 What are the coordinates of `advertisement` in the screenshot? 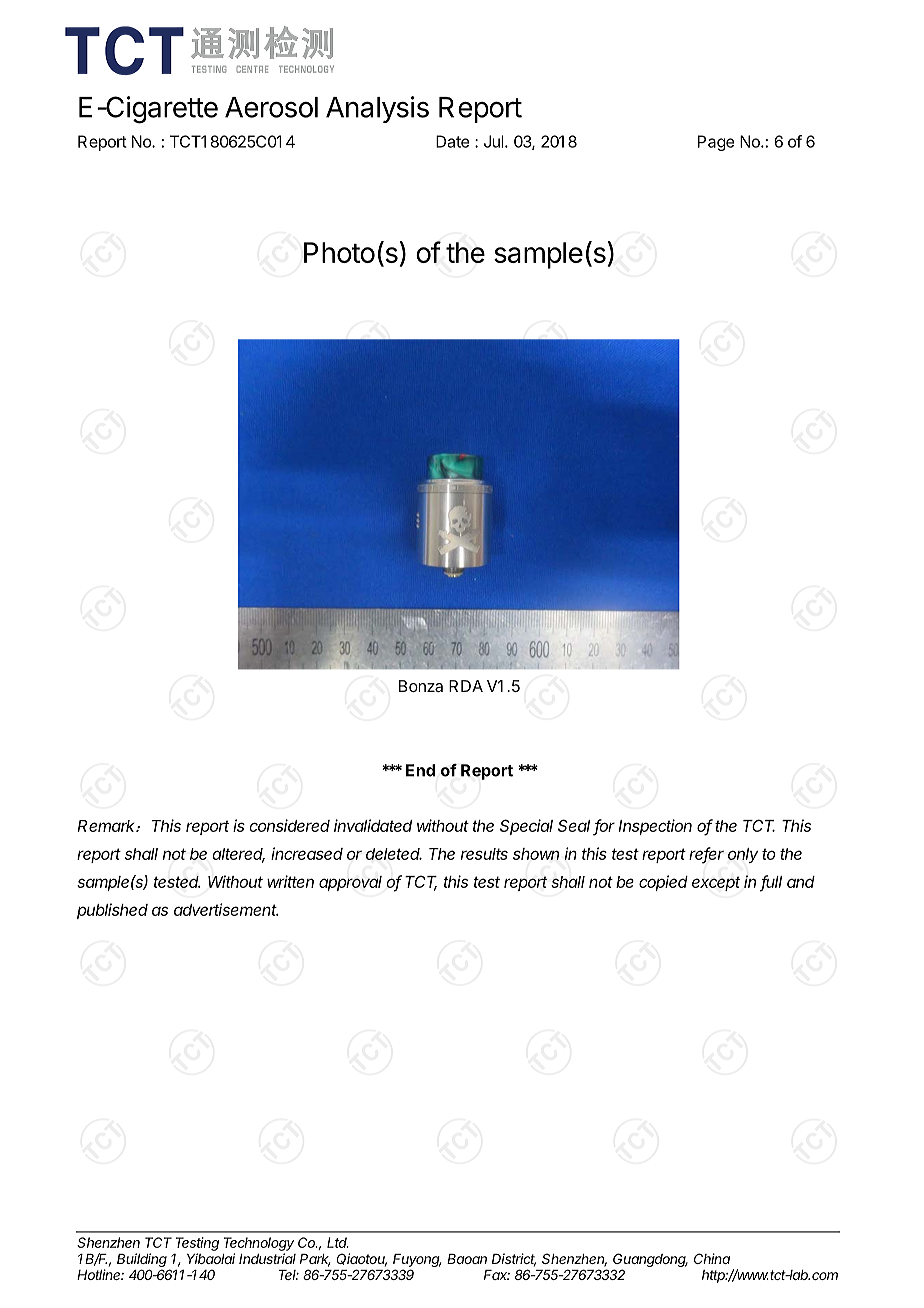 It's located at (226, 909).
